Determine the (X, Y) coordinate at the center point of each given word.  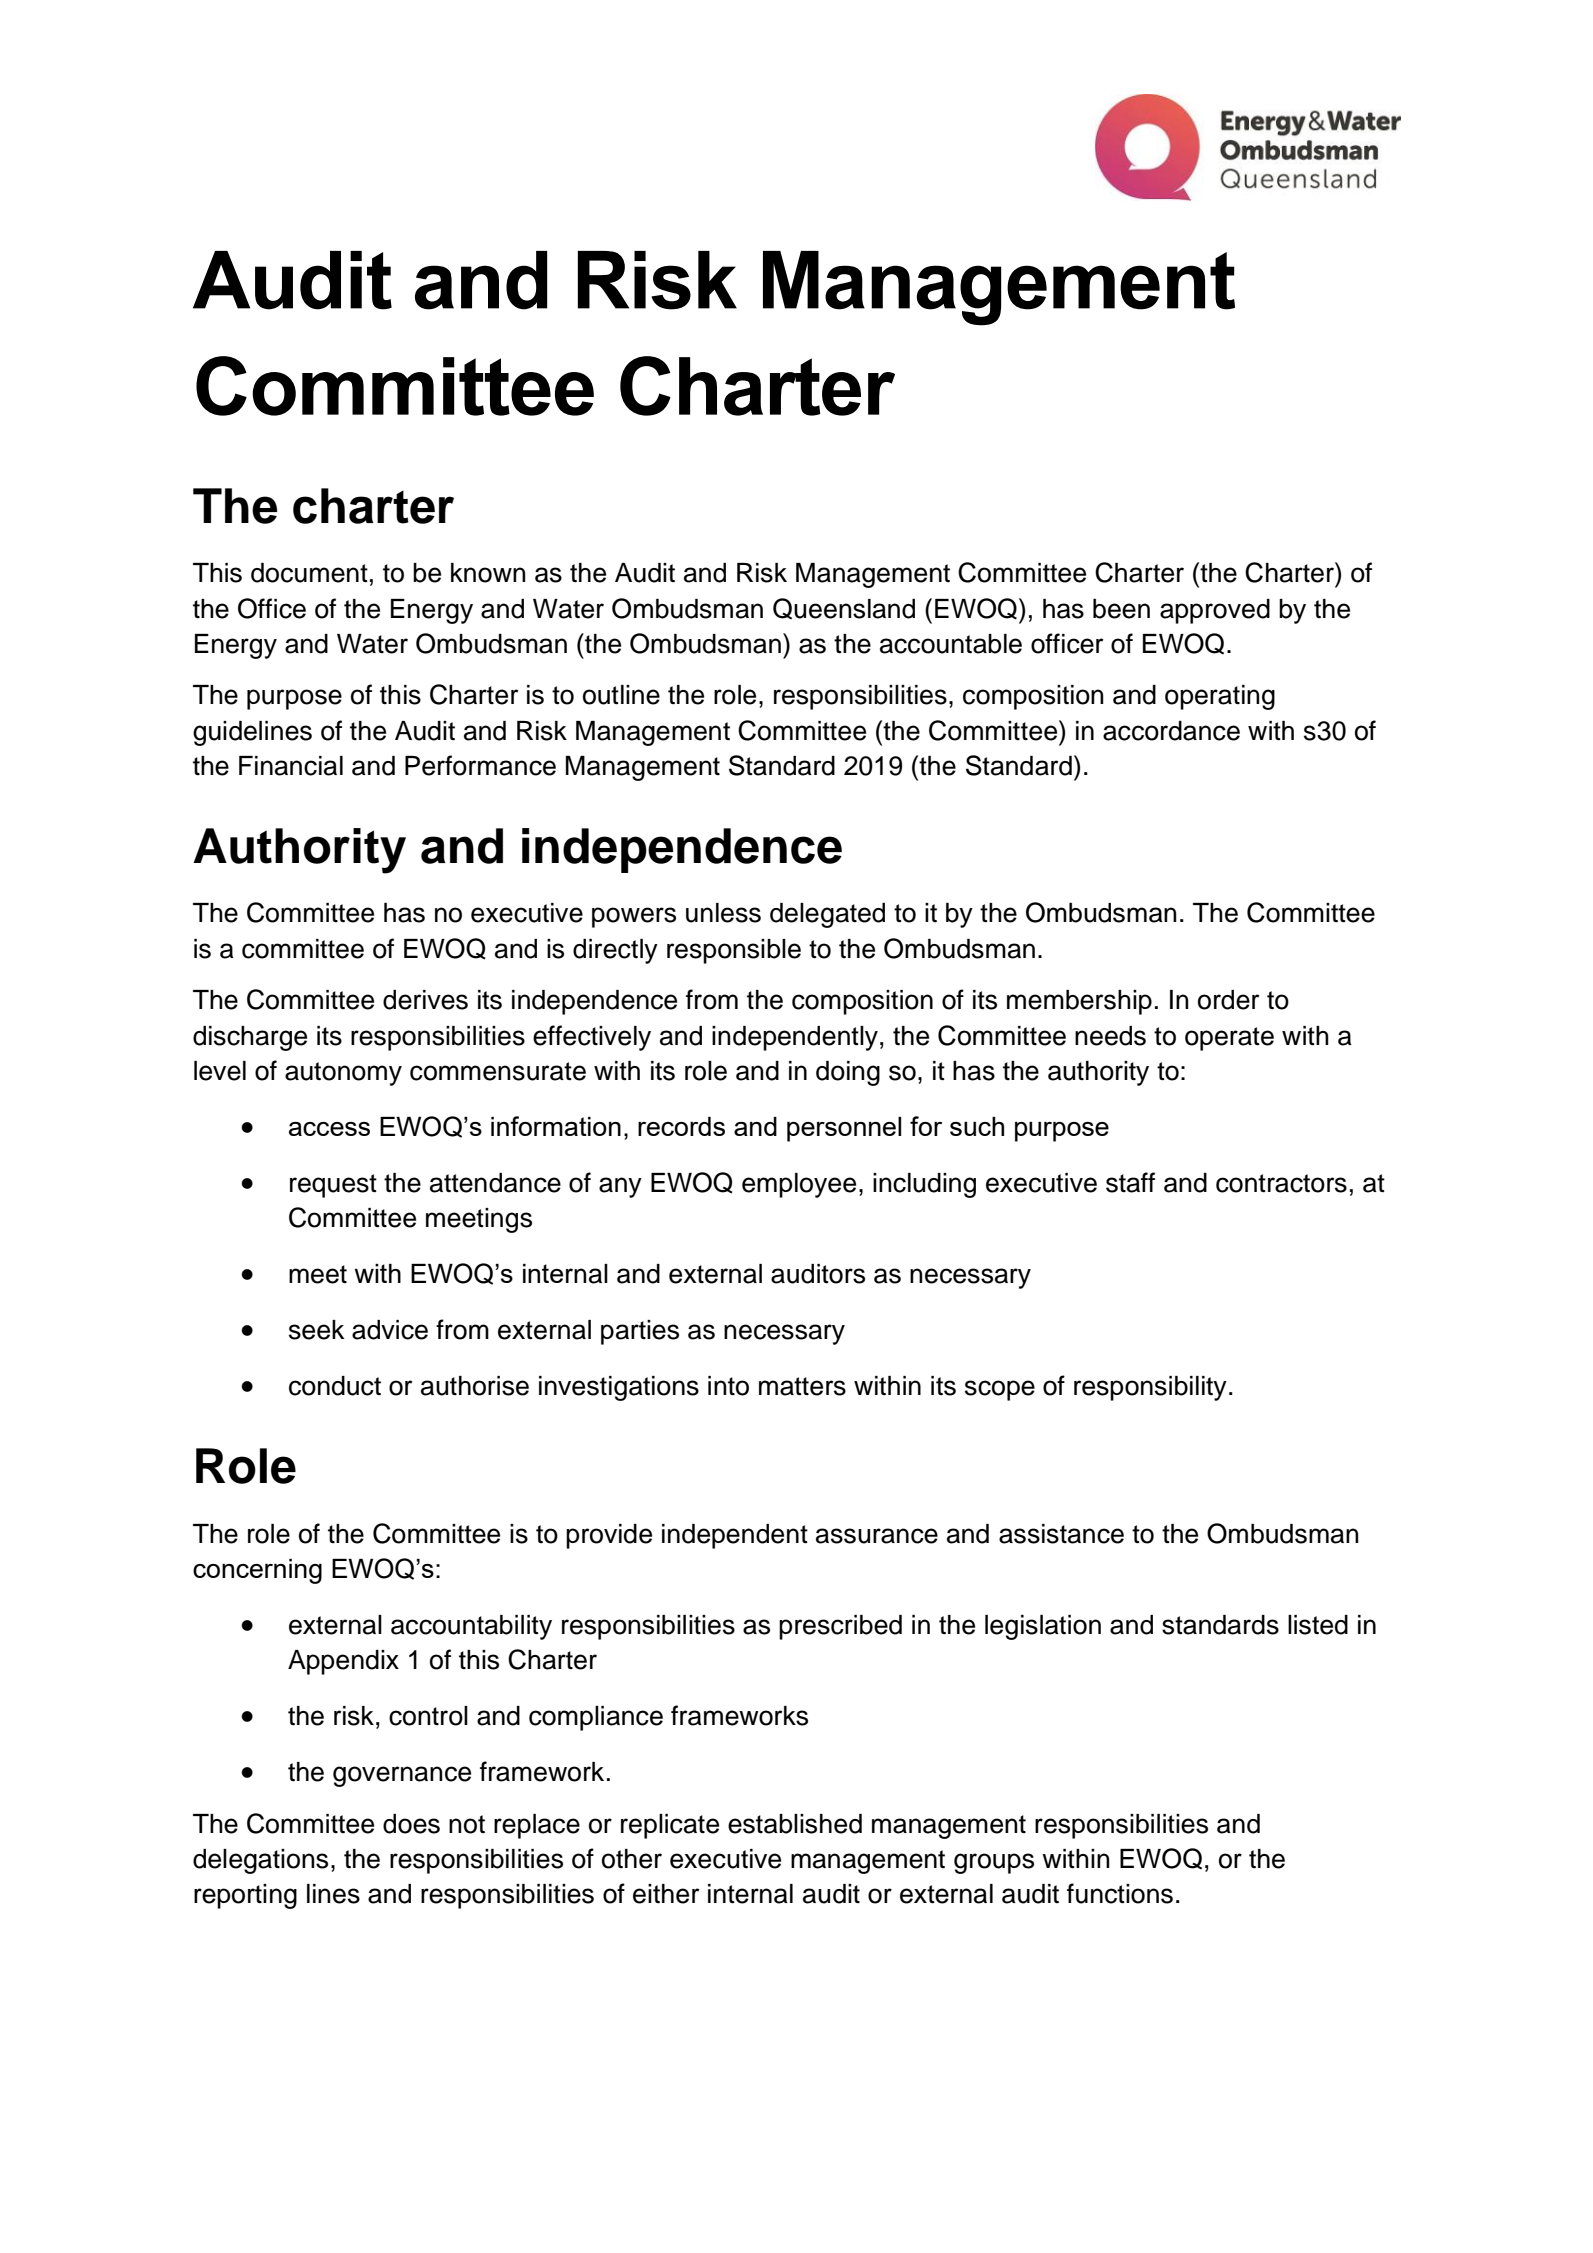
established (795, 1824)
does (411, 1824)
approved (1215, 611)
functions (1120, 1893)
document (309, 573)
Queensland (844, 608)
